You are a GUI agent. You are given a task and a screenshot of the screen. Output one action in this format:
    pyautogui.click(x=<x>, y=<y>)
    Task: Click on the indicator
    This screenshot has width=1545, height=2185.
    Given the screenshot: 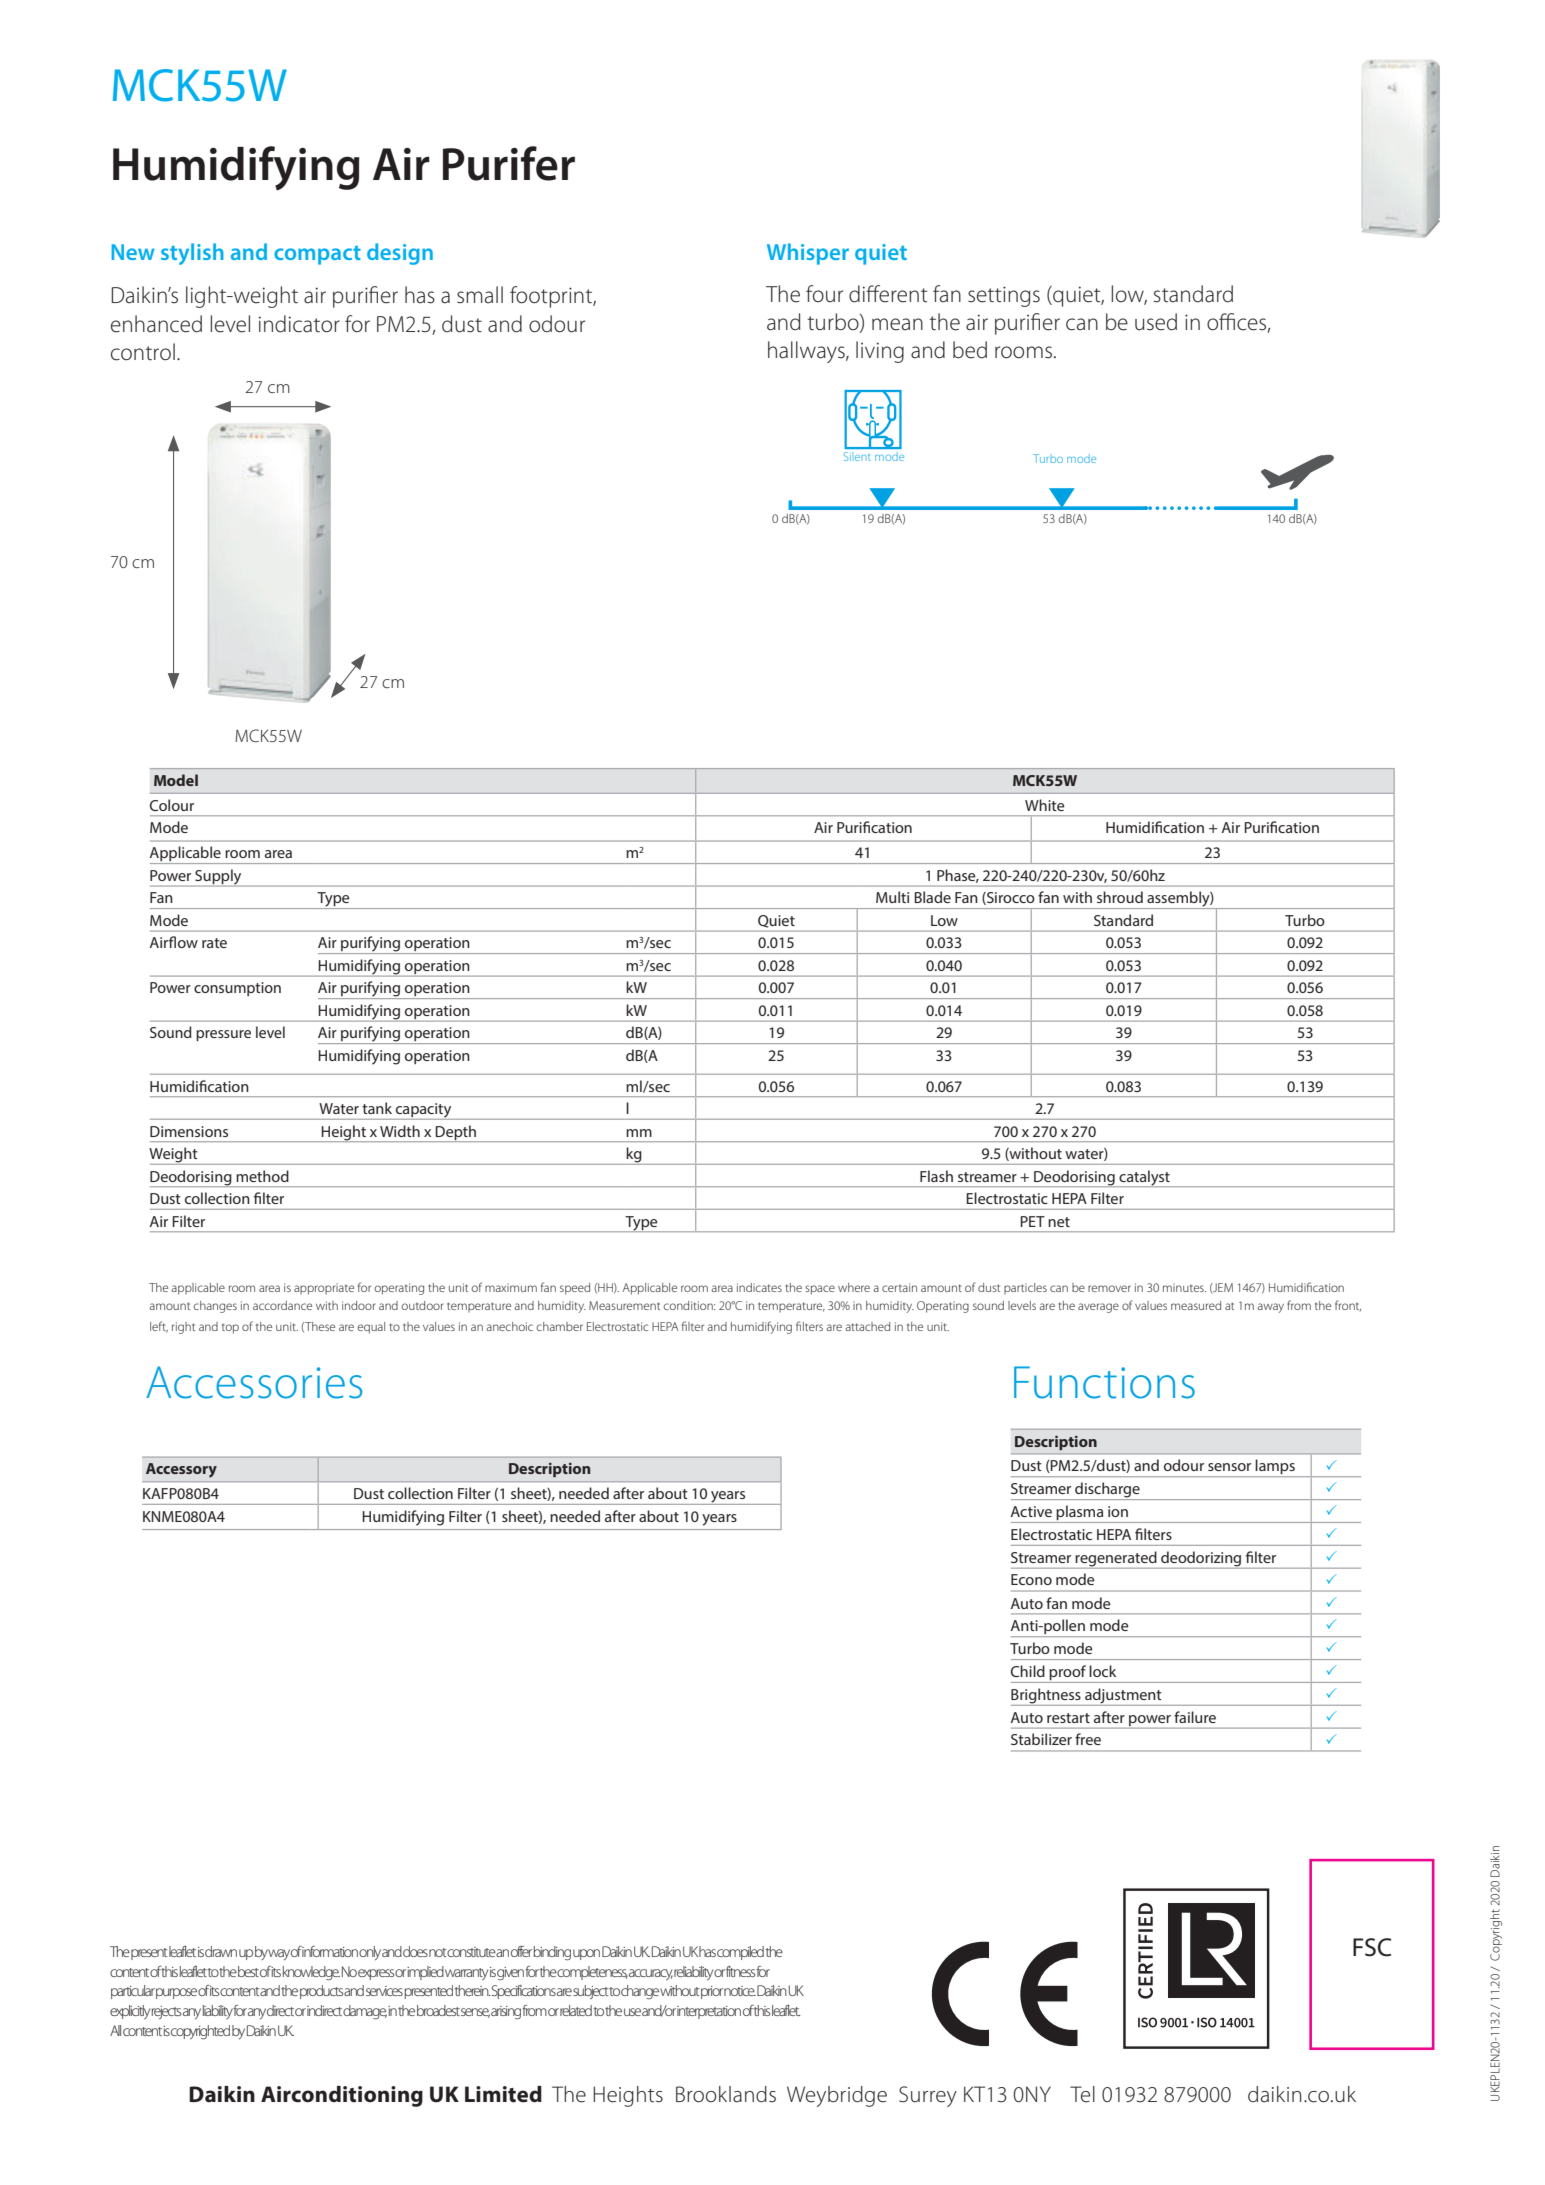 What is the action you would take?
    pyautogui.click(x=299, y=324)
